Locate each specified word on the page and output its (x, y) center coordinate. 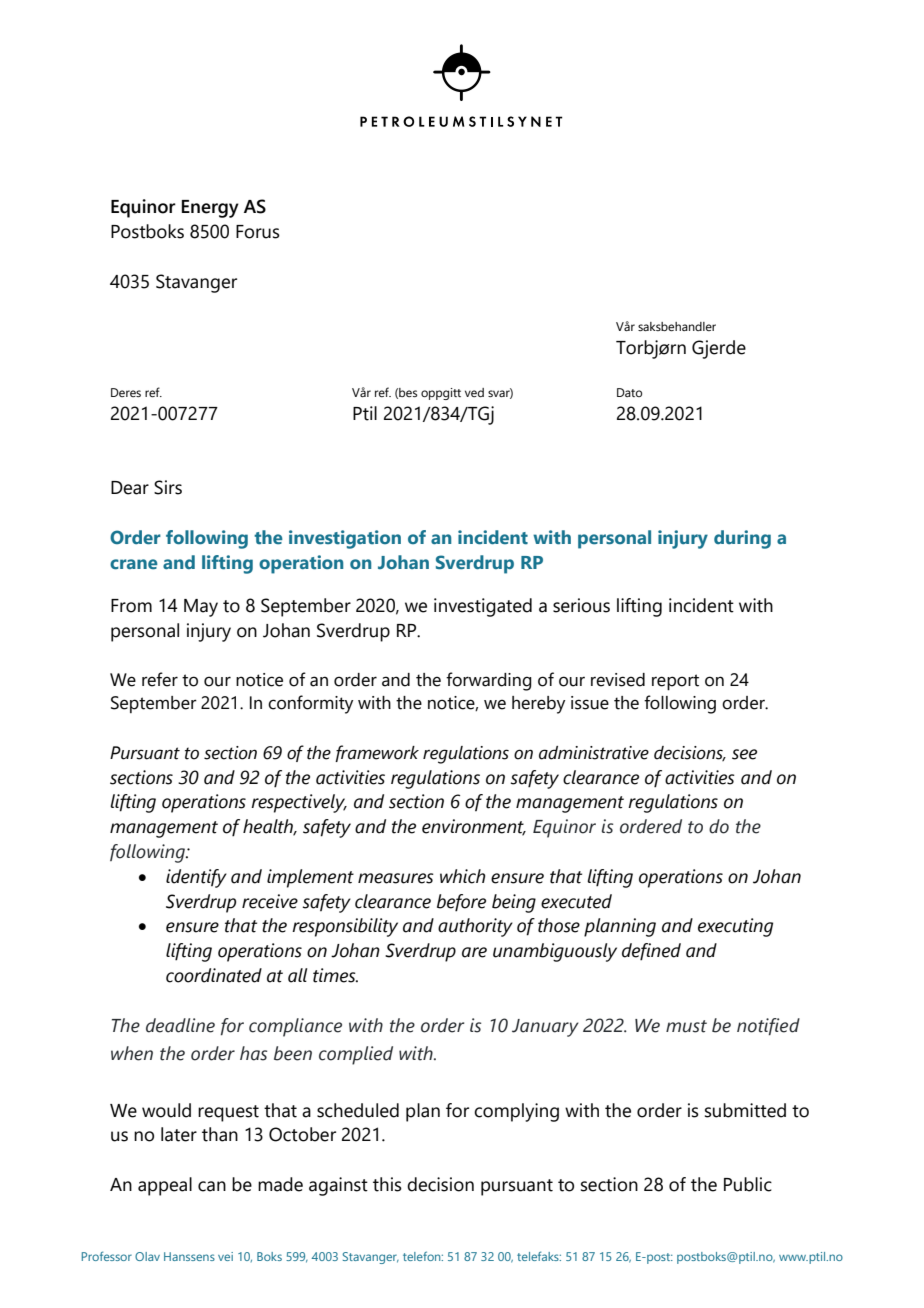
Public (748, 1184)
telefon (423, 1256)
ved (474, 392)
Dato (629, 392)
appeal (165, 1186)
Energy (210, 209)
